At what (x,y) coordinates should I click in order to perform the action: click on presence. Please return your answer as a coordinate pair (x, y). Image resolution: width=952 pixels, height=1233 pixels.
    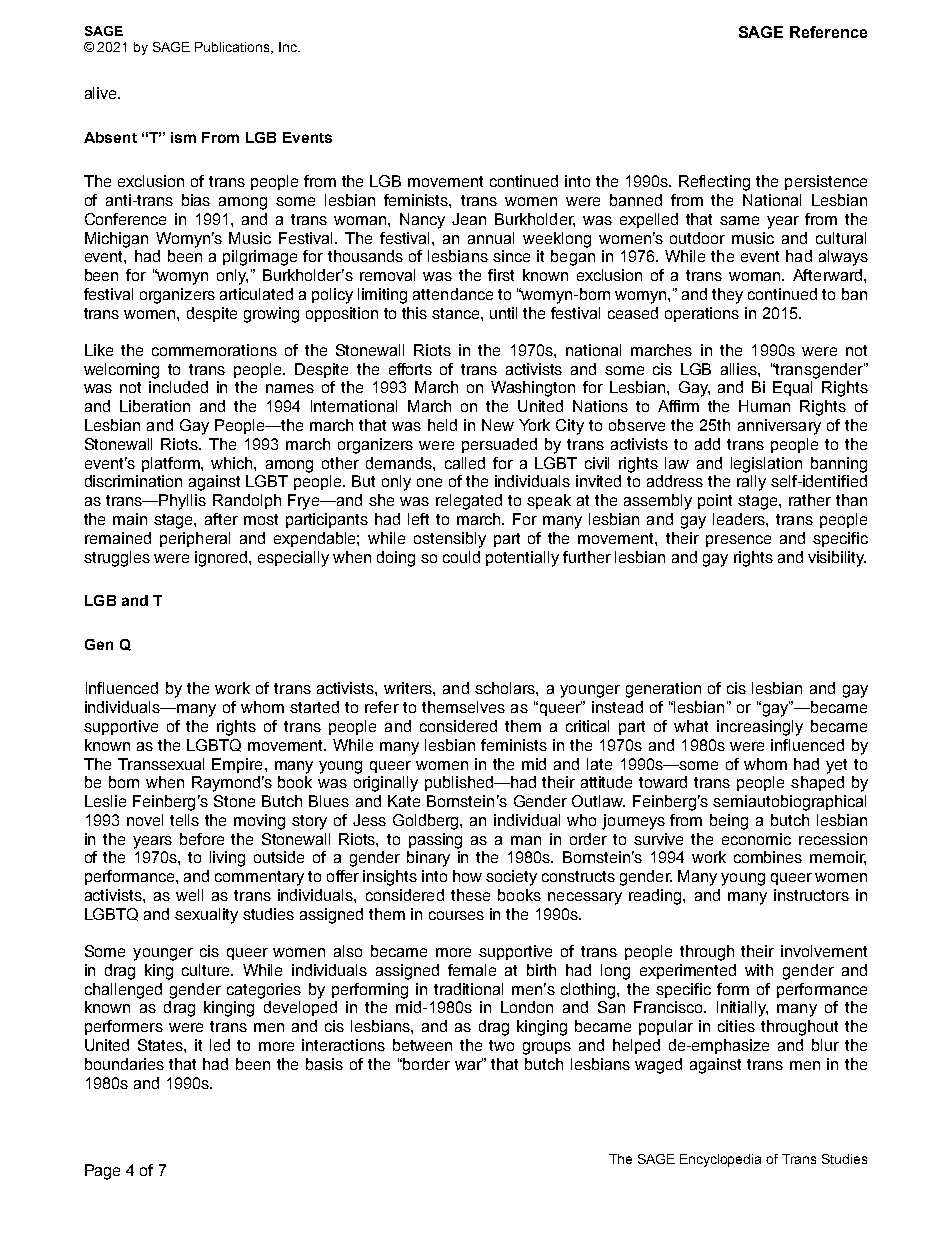
    Looking at the image, I should click on (738, 541).
